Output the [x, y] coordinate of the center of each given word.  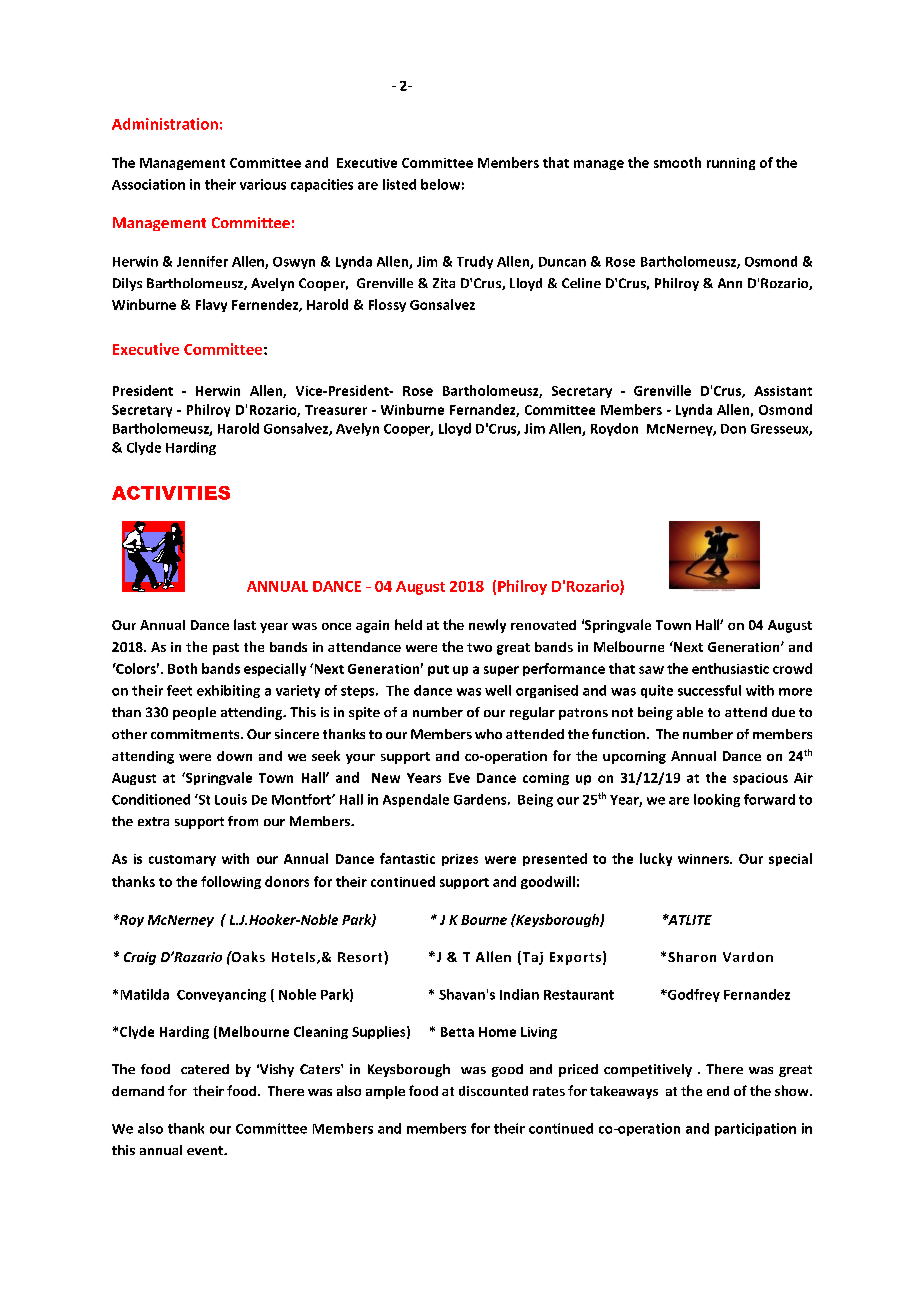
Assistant [783, 391]
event [206, 1150]
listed [399, 184]
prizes [460, 860]
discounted [493, 1091]
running [731, 164]
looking [717, 800]
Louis [231, 799]
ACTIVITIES [171, 493]
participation [755, 1129]
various [263, 184]
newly [487, 626]
